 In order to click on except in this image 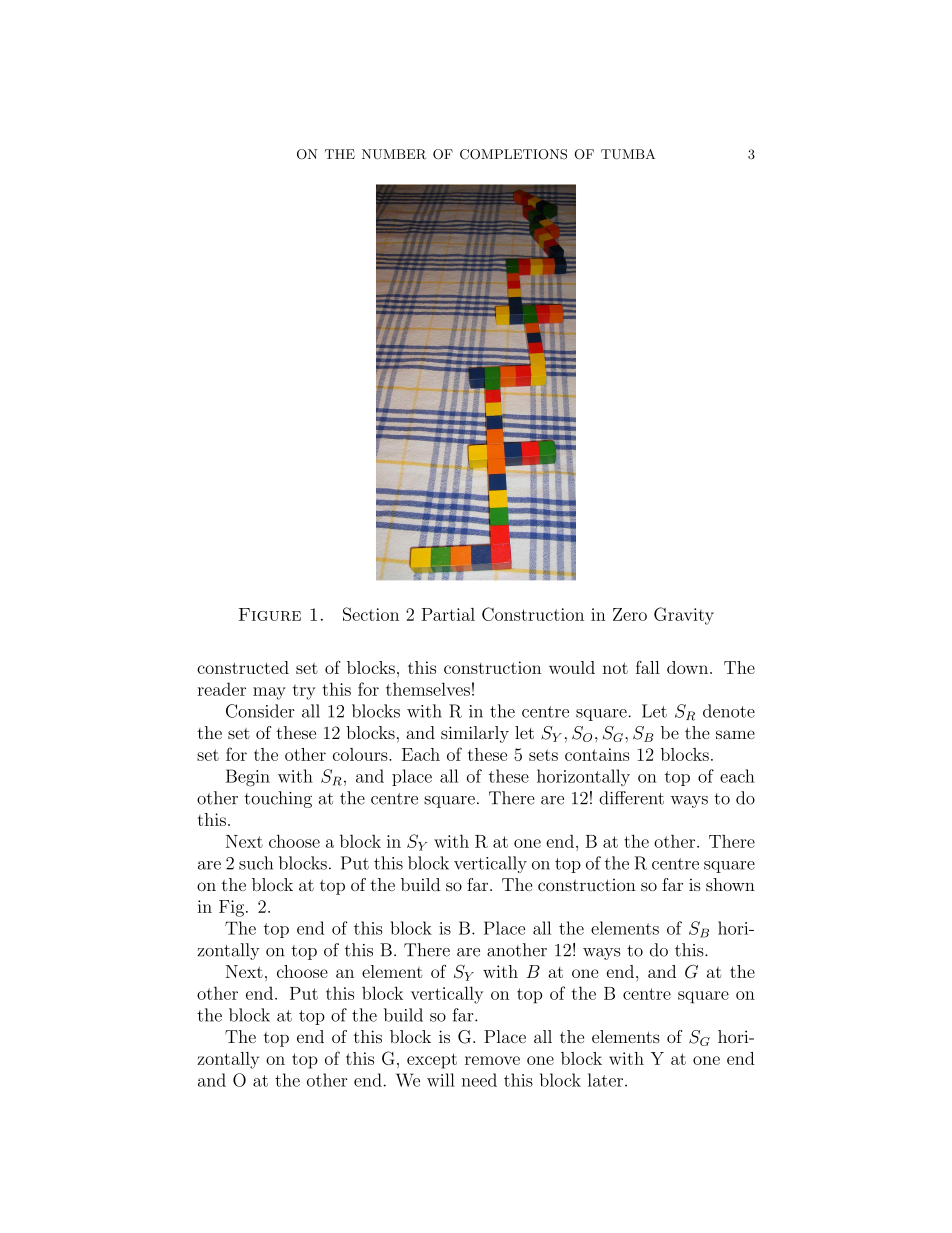, I will do `click(432, 1061)`.
